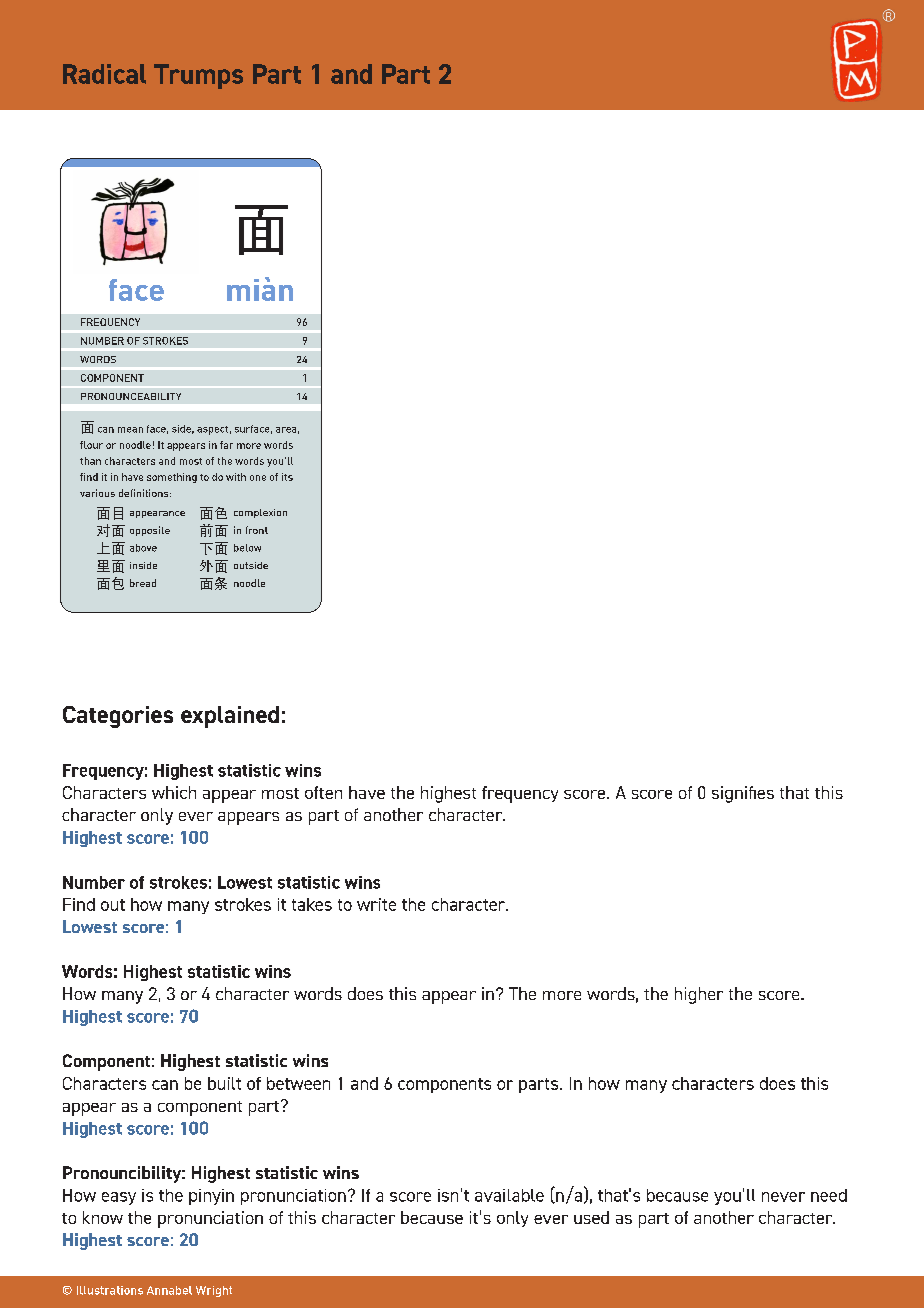  What do you see at coordinates (226, 445) in the image?
I see `far` at bounding box center [226, 445].
